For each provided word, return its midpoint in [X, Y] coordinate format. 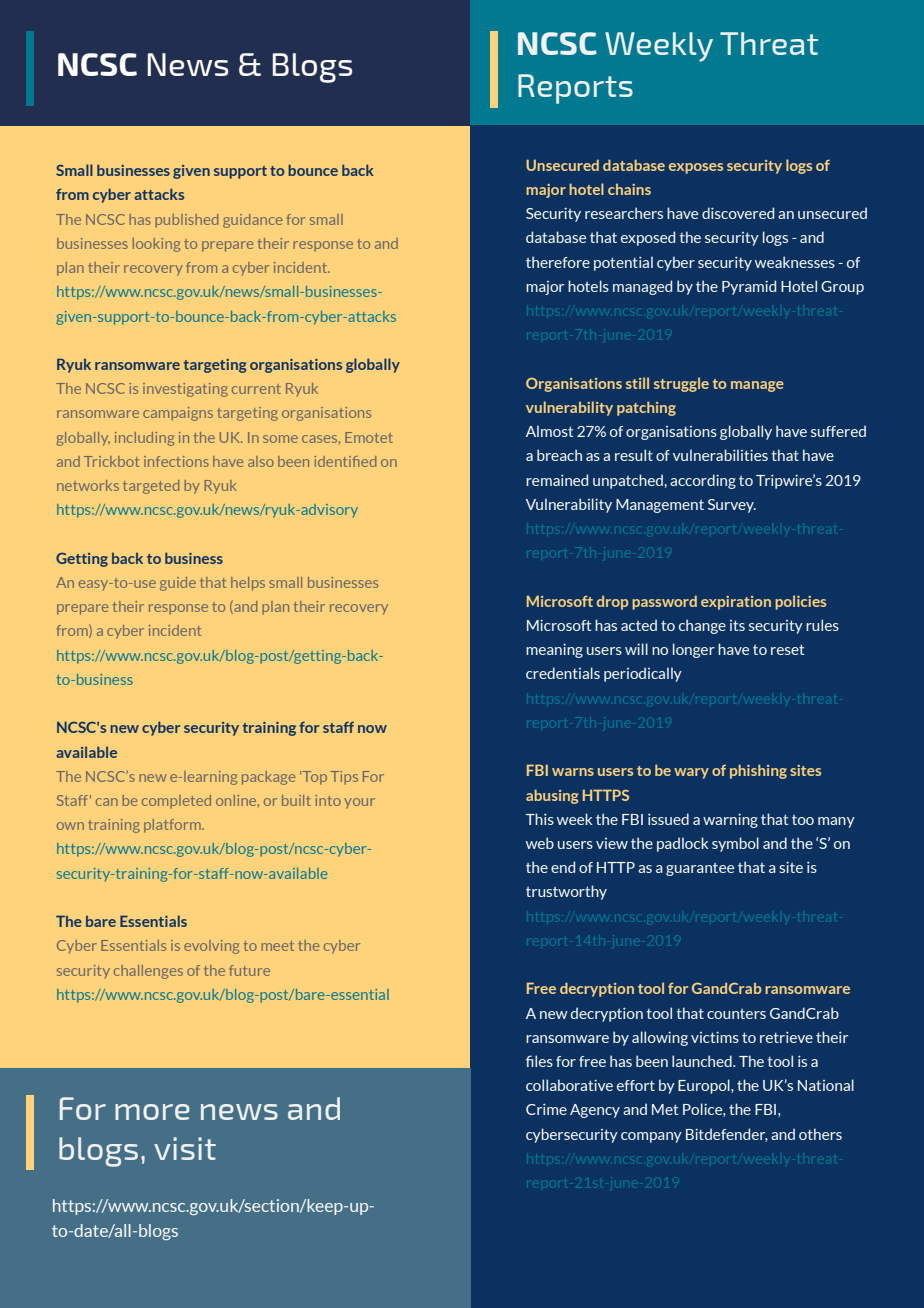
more [152, 1112]
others [820, 1134]
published [186, 221]
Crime [546, 1109]
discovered [738, 213]
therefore [558, 262]
